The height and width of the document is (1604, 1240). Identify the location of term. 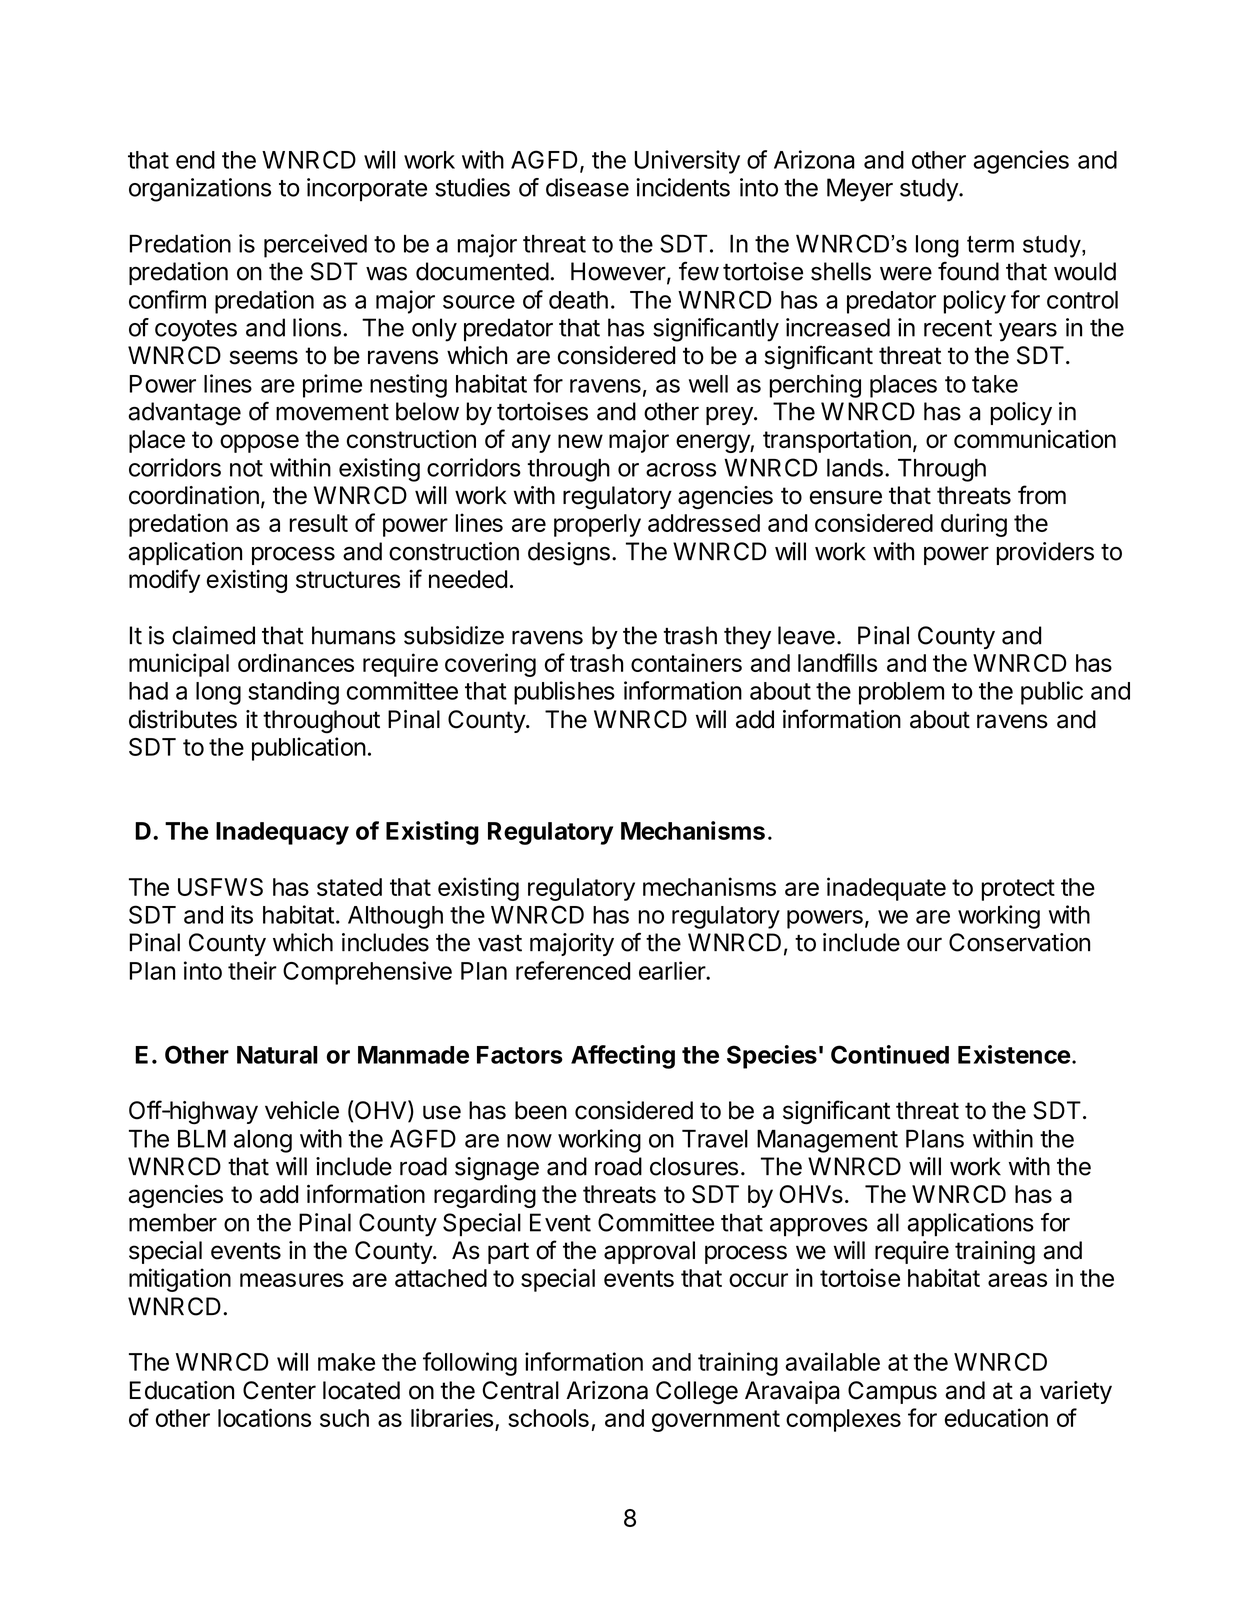
(990, 244).
